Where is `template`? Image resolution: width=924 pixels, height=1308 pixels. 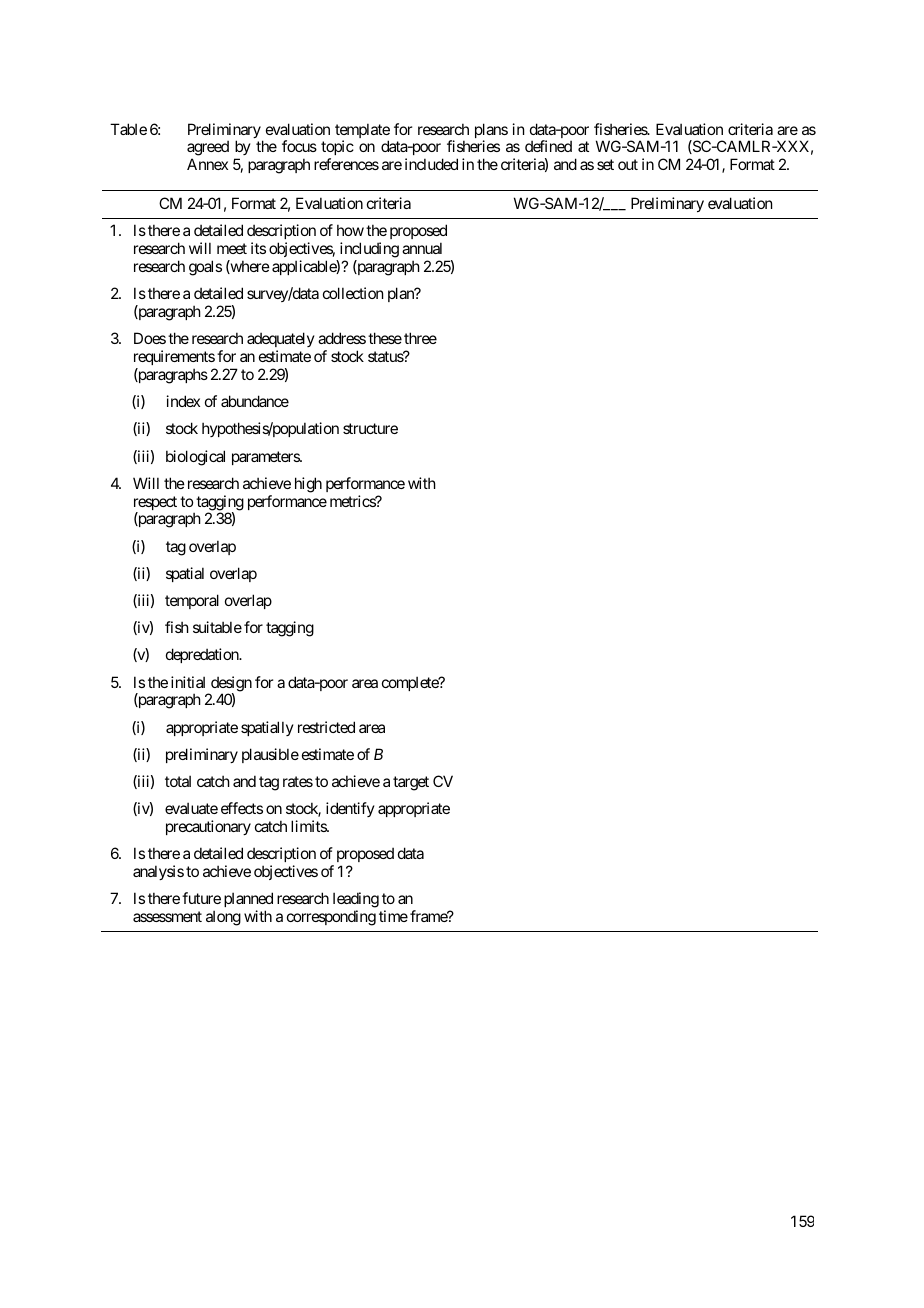 template is located at coordinates (362, 132).
